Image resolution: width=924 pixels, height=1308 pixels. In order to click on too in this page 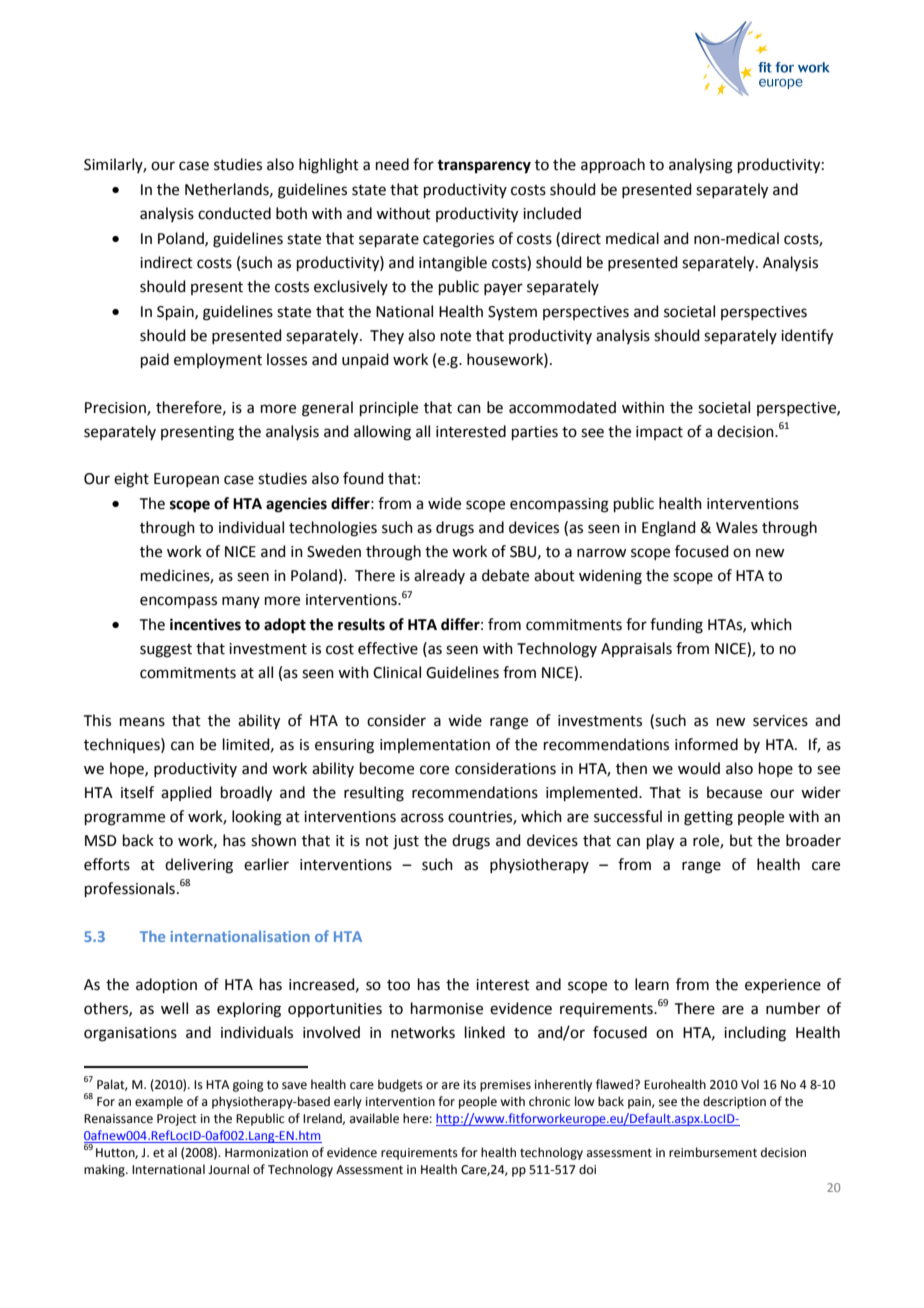, I will do `click(398, 985)`.
